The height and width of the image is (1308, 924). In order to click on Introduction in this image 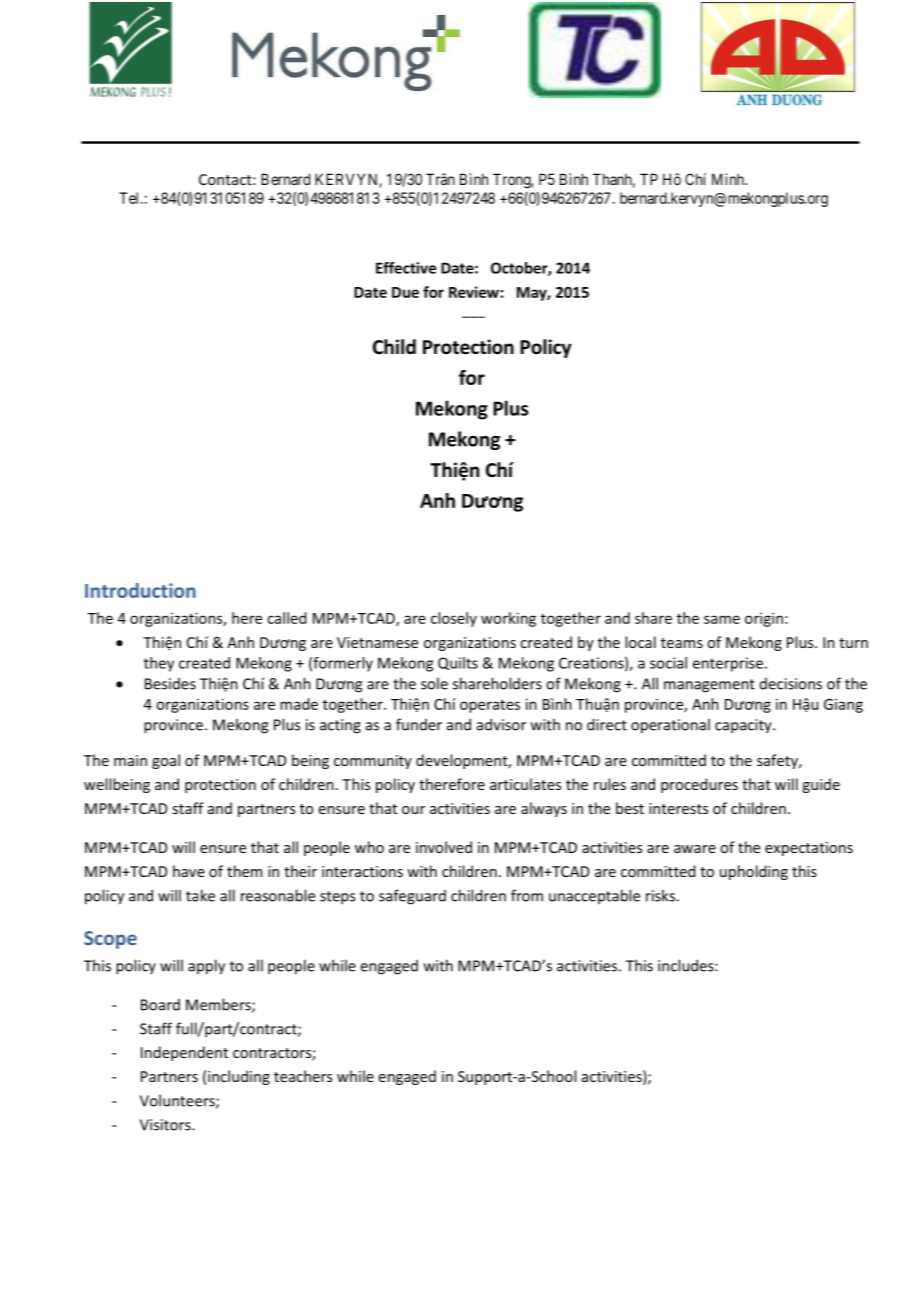, I will do `click(140, 590)`.
